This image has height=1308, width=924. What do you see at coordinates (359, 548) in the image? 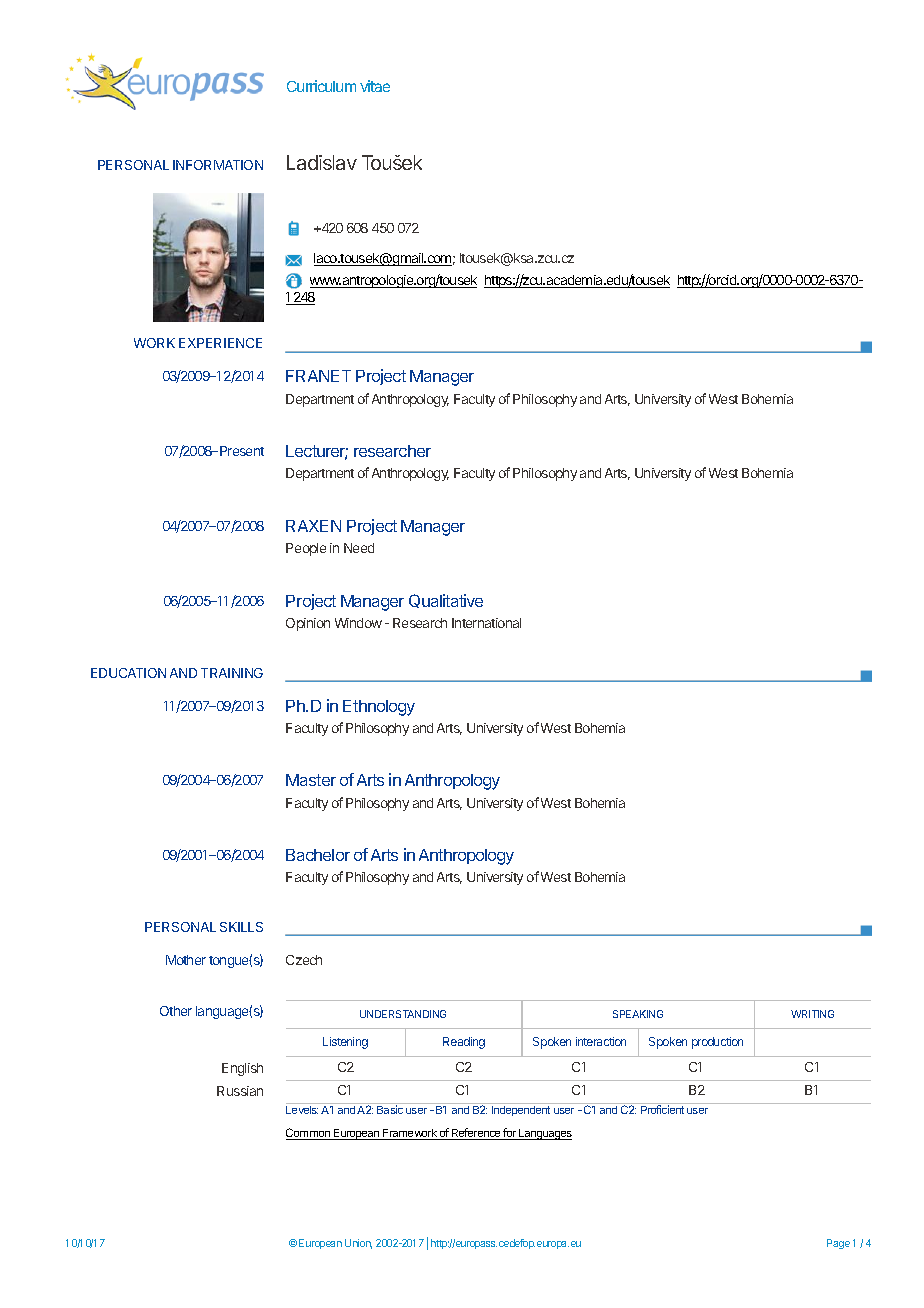
I see `Need` at bounding box center [359, 548].
